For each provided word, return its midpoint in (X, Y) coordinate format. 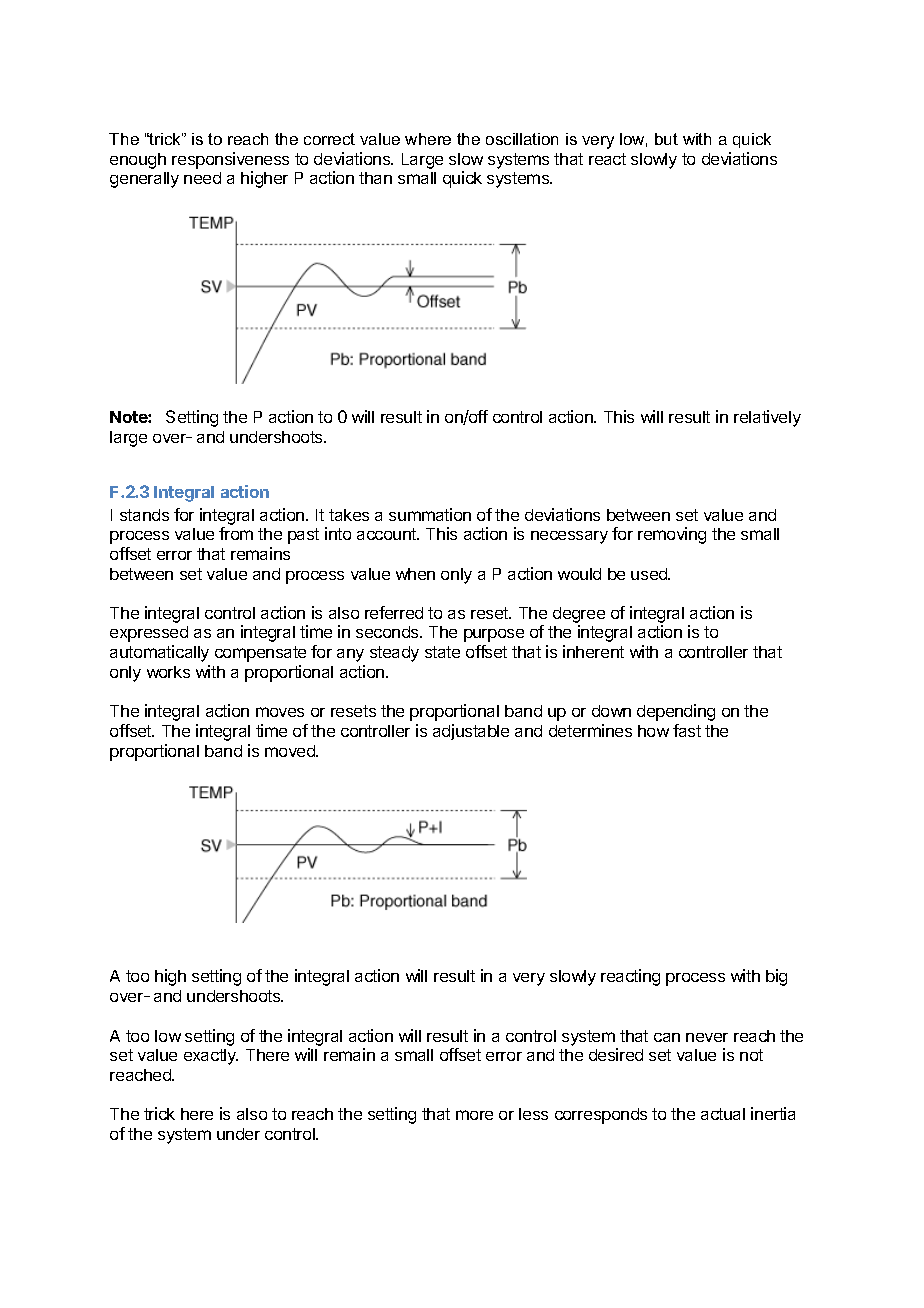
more (474, 1115)
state (442, 652)
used (650, 574)
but (666, 139)
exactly (211, 1057)
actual (723, 1114)
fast (687, 730)
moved (291, 751)
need (202, 178)
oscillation (522, 139)
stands (144, 515)
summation (430, 514)
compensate (260, 654)
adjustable (471, 732)
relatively (767, 418)
